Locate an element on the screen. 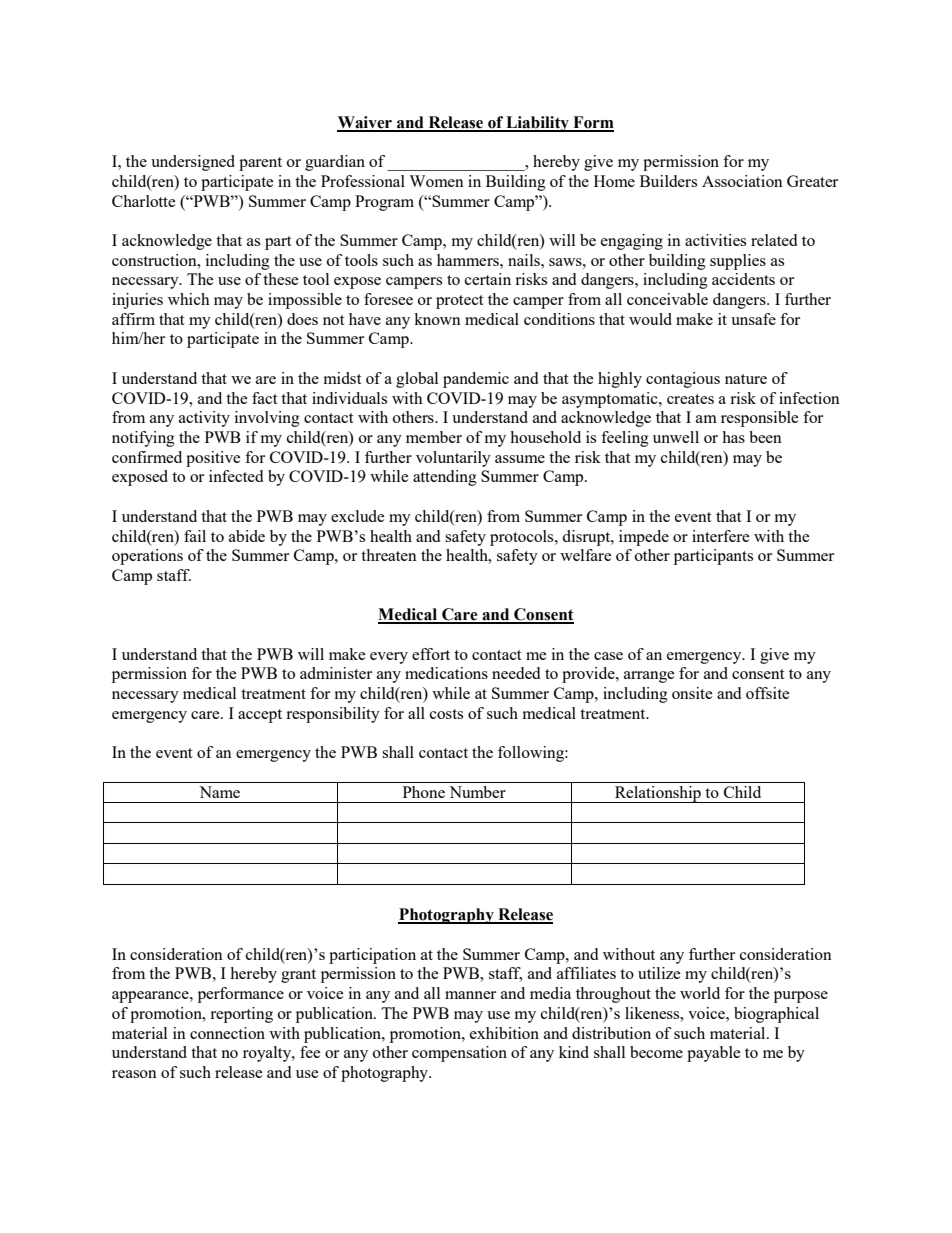 The height and width of the screenshot is (1233, 952). undersigned is located at coordinates (193, 163).
